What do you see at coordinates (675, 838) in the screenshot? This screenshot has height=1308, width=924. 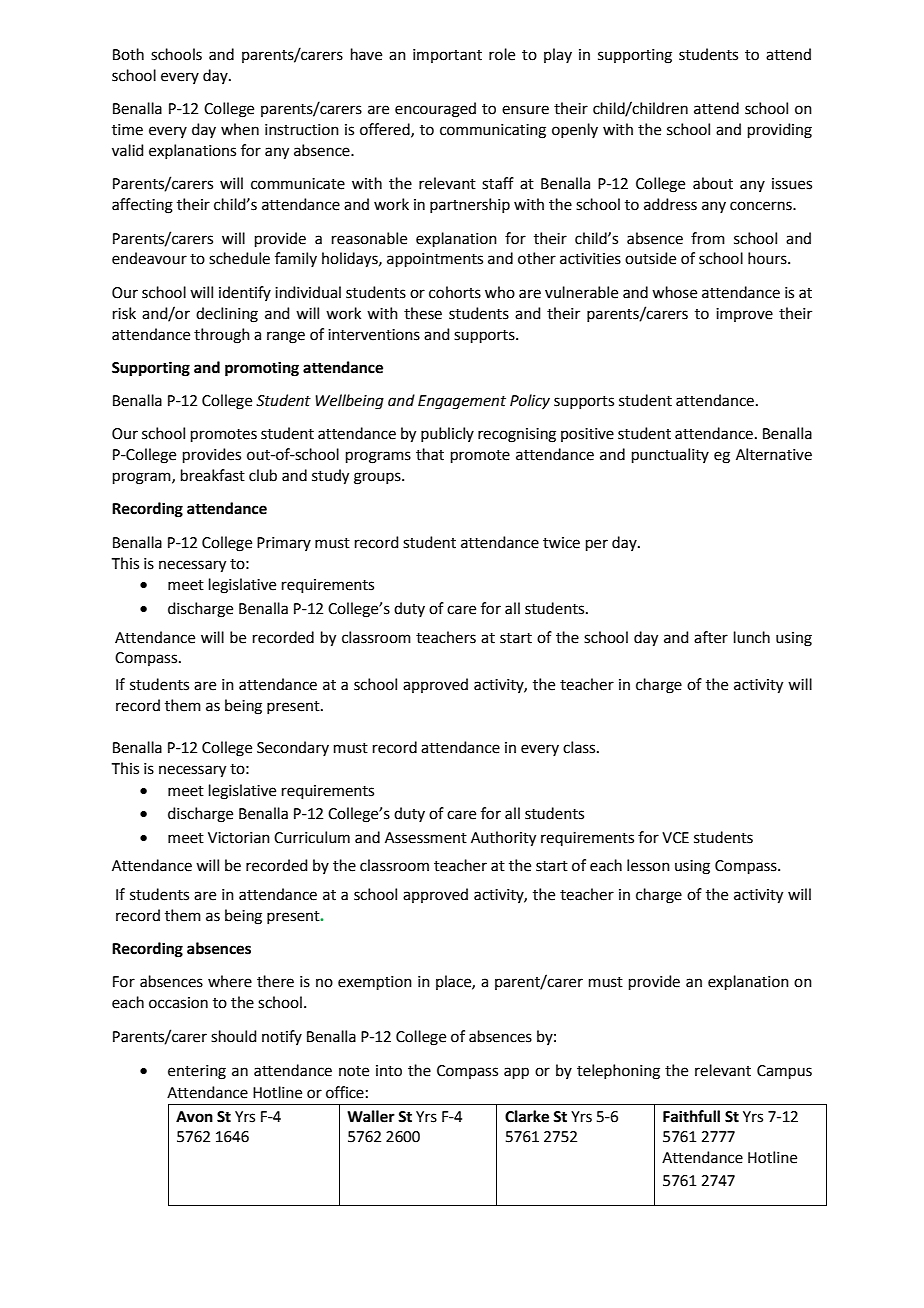 I see `VCE` at bounding box center [675, 838].
